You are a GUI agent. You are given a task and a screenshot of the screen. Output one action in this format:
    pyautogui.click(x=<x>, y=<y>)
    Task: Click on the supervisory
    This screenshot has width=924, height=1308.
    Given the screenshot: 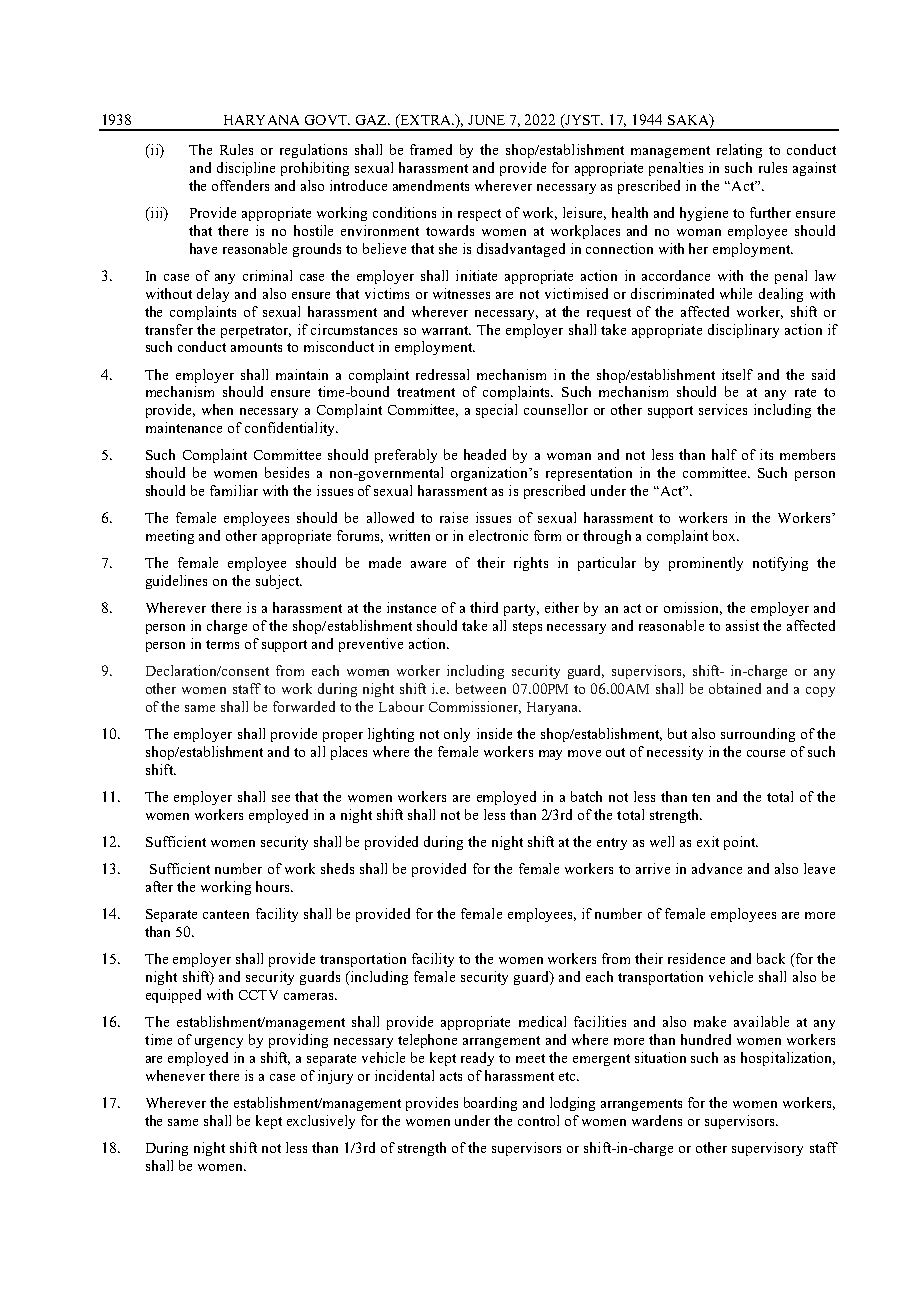 What is the action you would take?
    pyautogui.click(x=767, y=1149)
